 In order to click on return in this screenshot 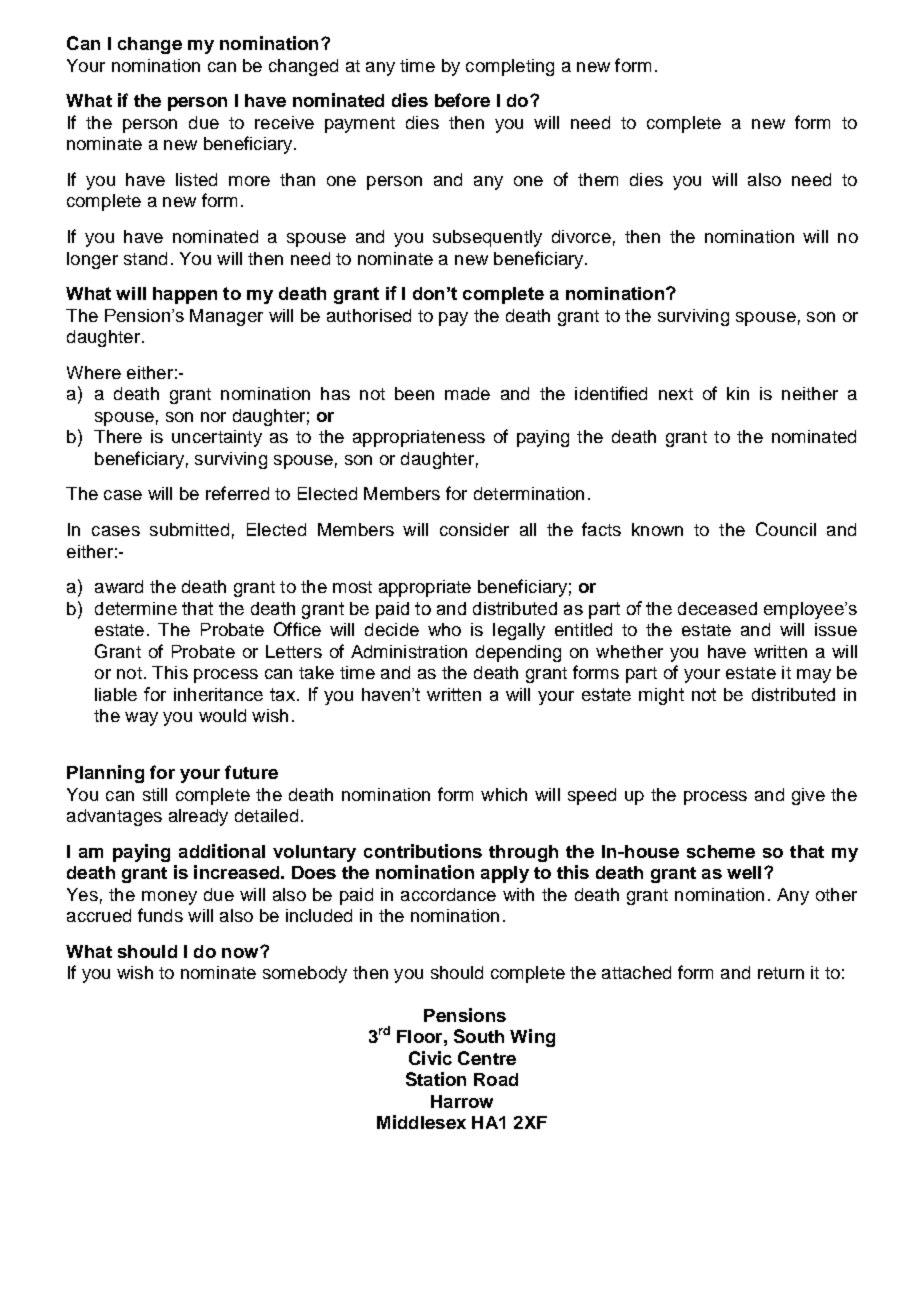, I will do `click(781, 973)`.
